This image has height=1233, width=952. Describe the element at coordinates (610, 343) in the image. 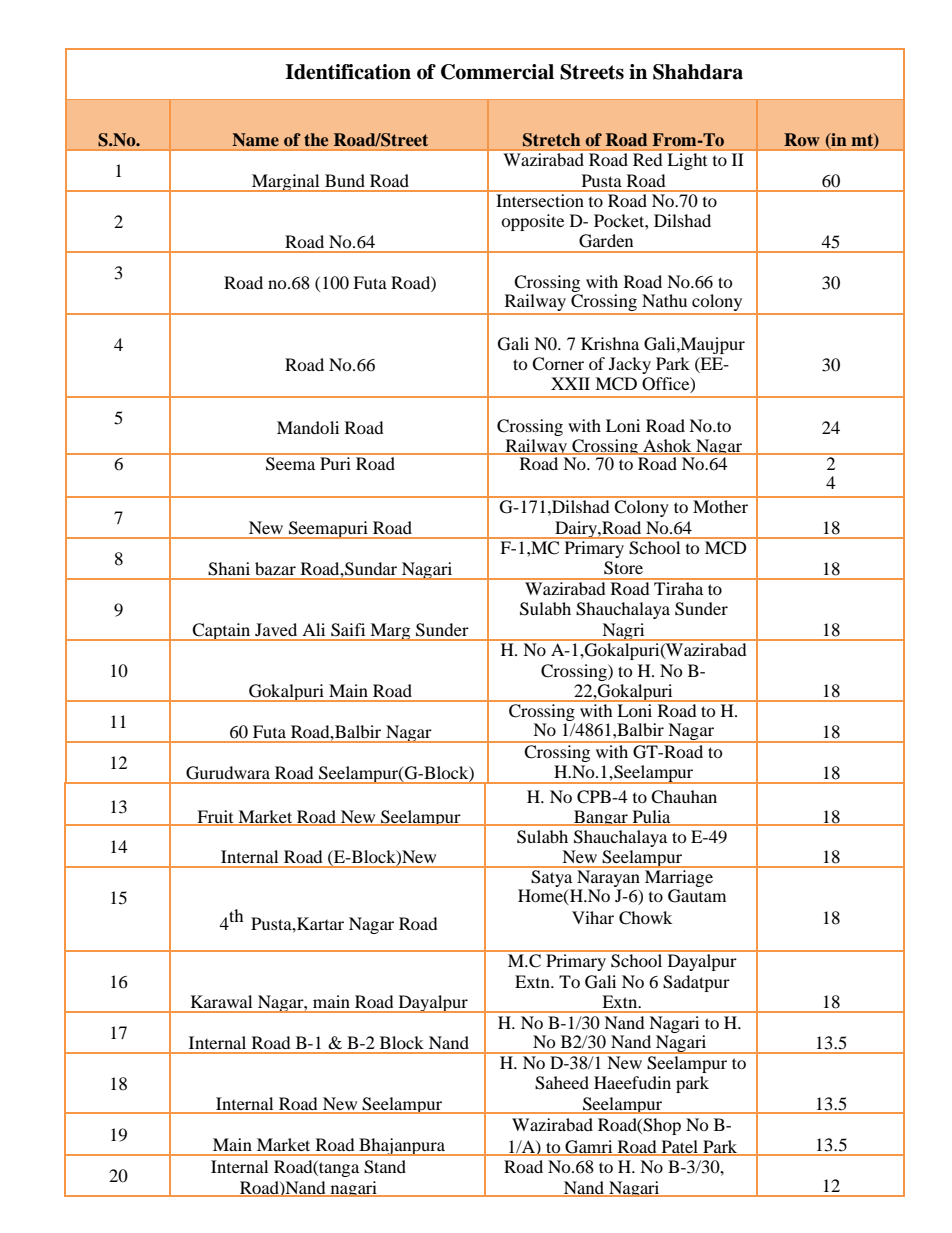

I see `Krishna` at that location.
